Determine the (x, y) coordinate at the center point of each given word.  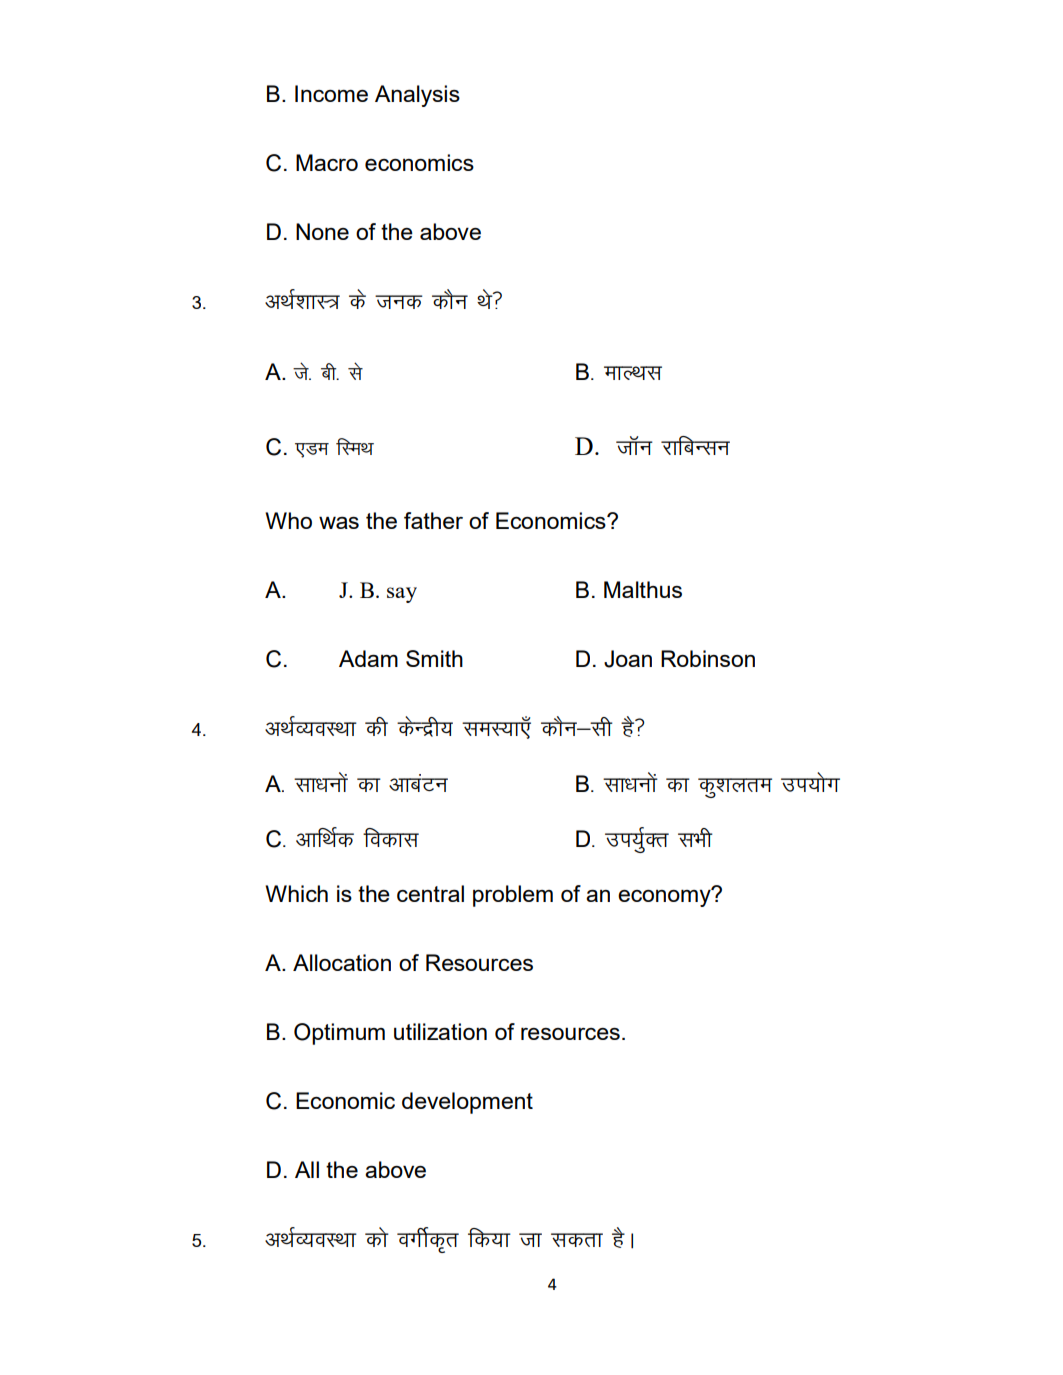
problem (513, 896)
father (433, 520)
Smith (434, 658)
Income (331, 93)
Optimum (339, 1034)
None (322, 231)
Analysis (417, 96)
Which (296, 893)
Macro (327, 162)
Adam (368, 658)
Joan (628, 659)
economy (665, 897)
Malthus (643, 589)
